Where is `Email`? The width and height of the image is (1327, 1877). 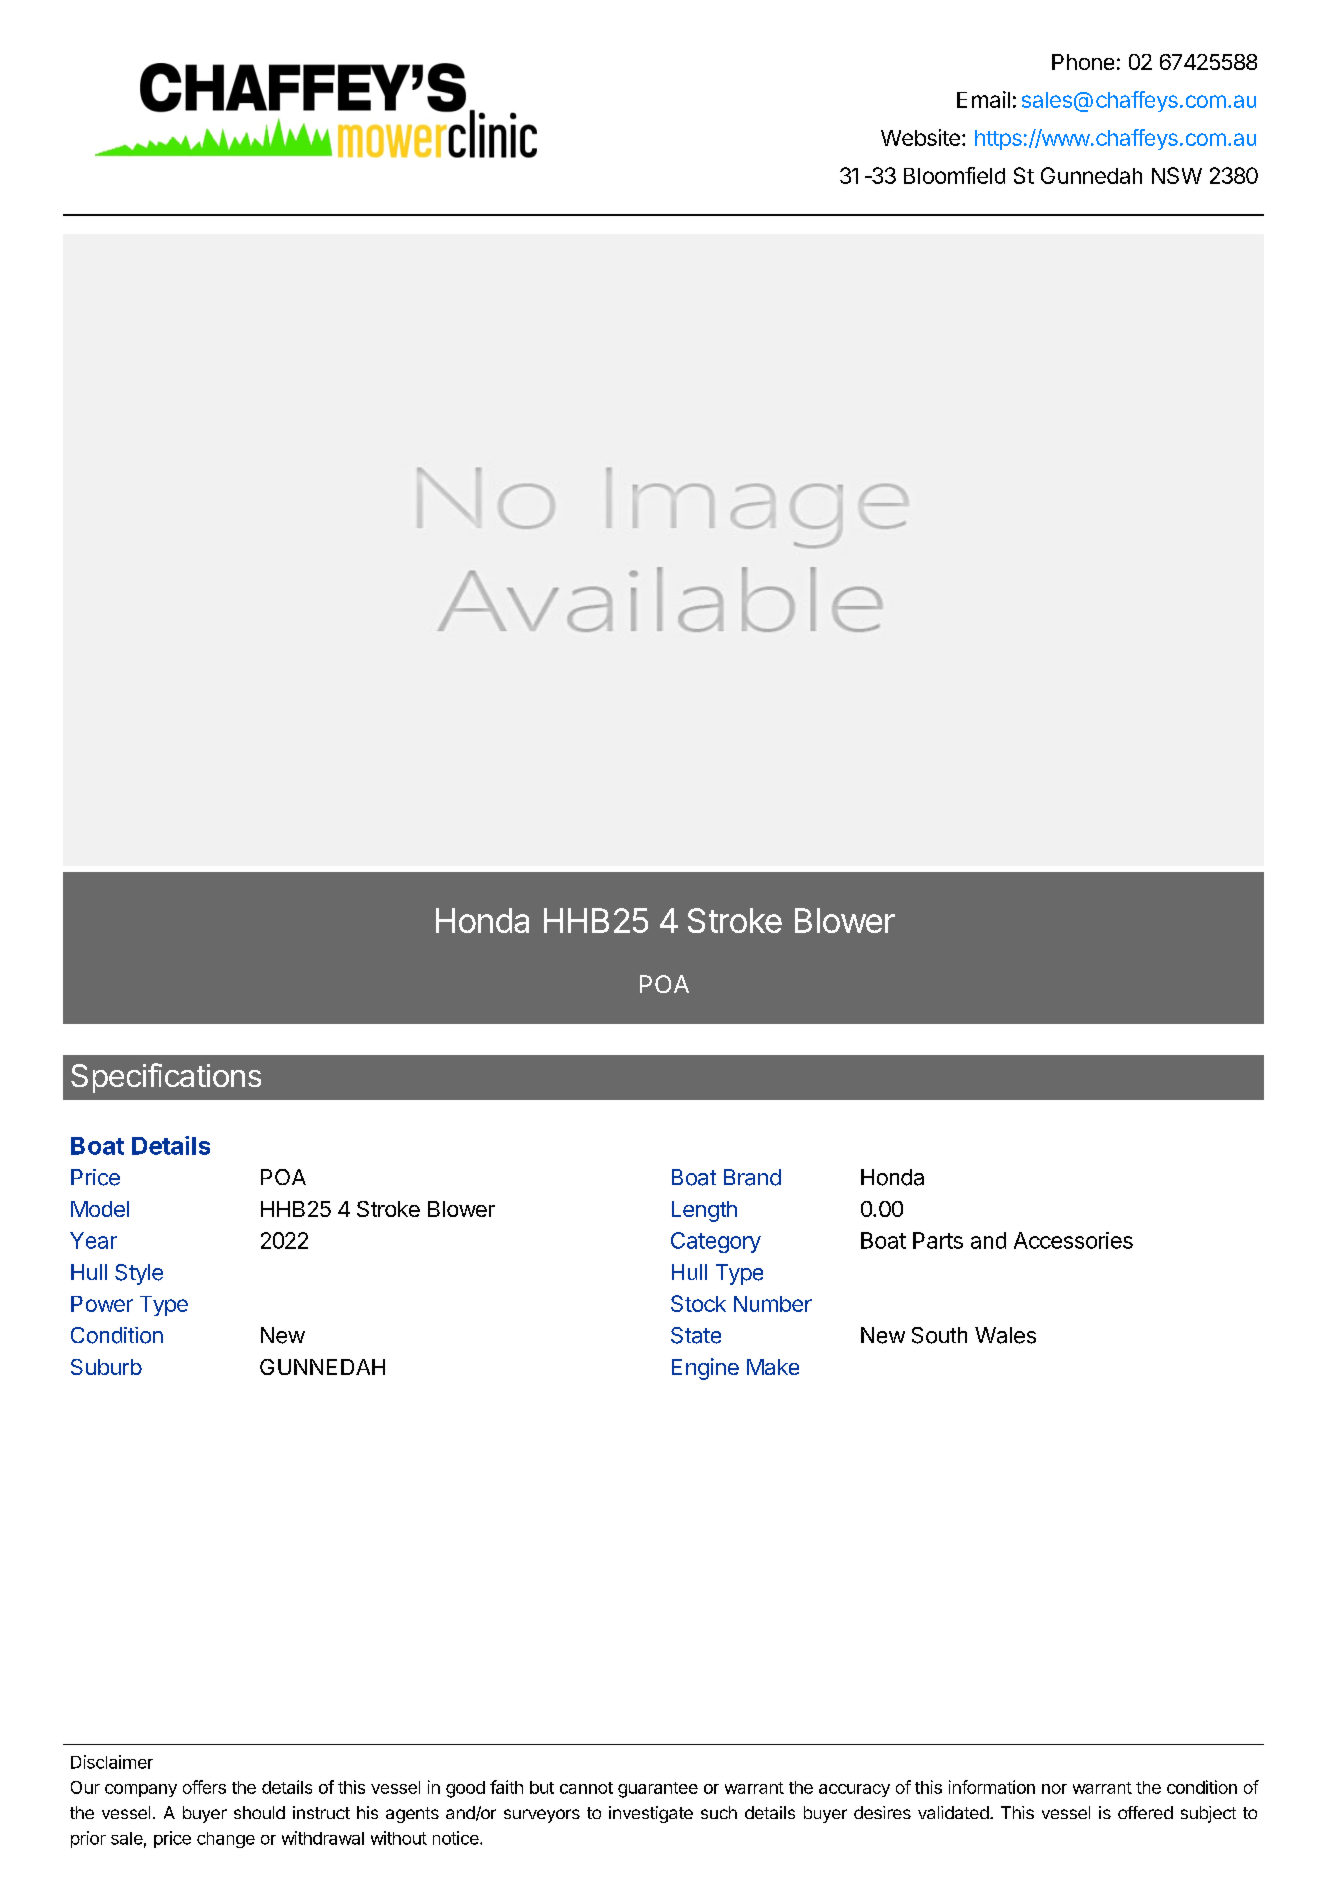 Email is located at coordinates (983, 99).
